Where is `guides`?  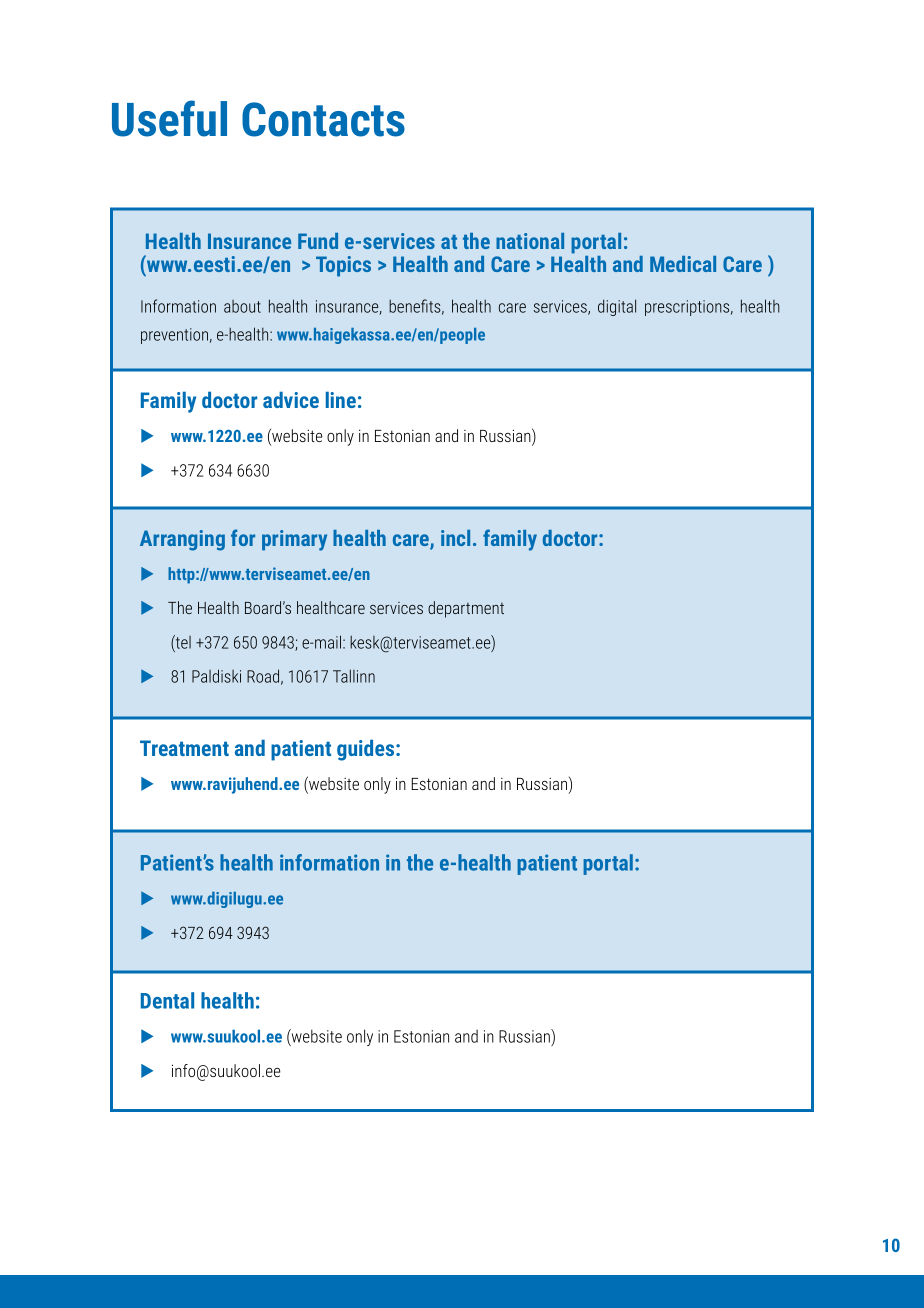 guides is located at coordinates (367, 750).
